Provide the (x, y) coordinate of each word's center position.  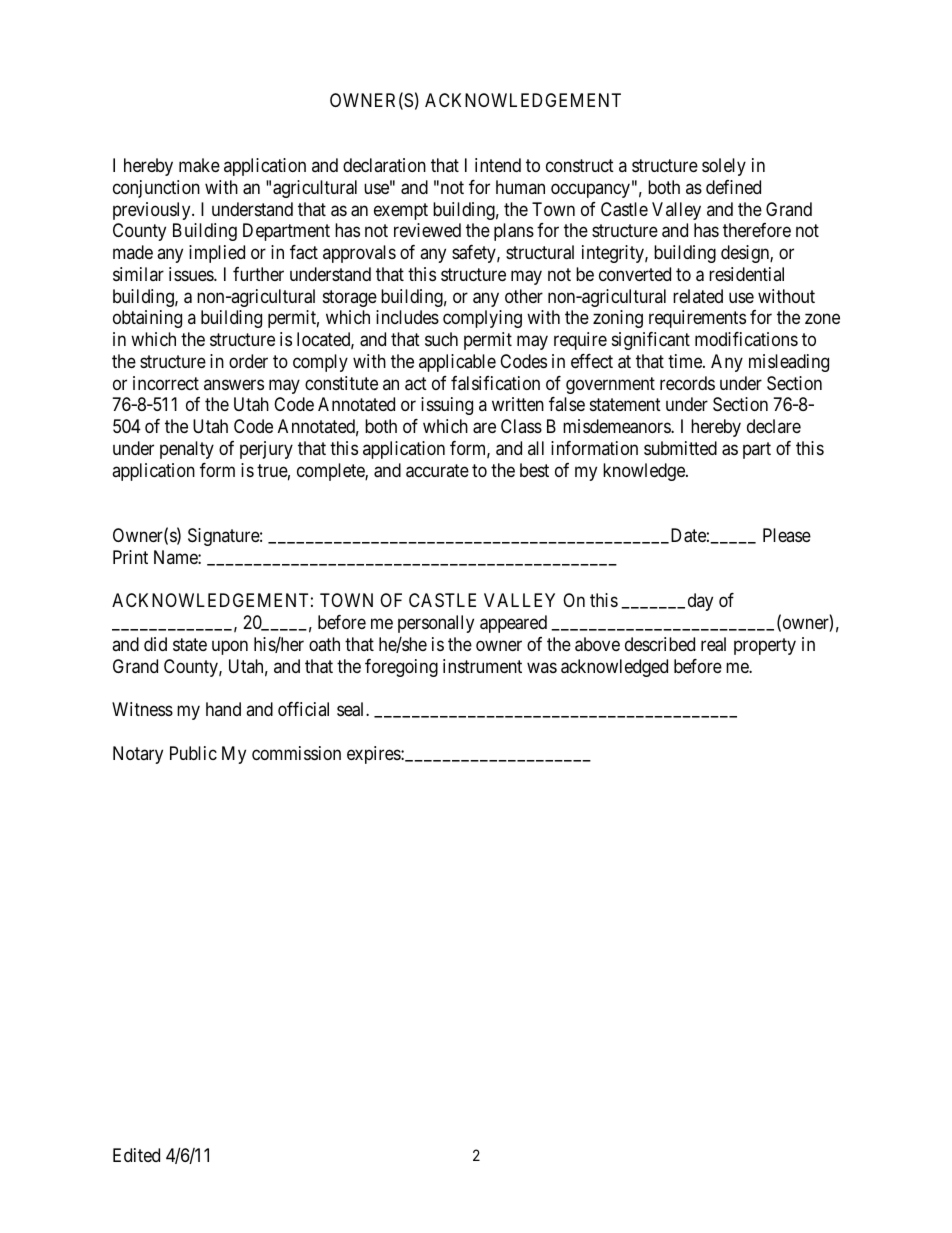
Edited (136, 1155)
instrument (482, 666)
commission (296, 753)
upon (230, 647)
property (765, 646)
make (199, 165)
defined (733, 187)
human (520, 187)
